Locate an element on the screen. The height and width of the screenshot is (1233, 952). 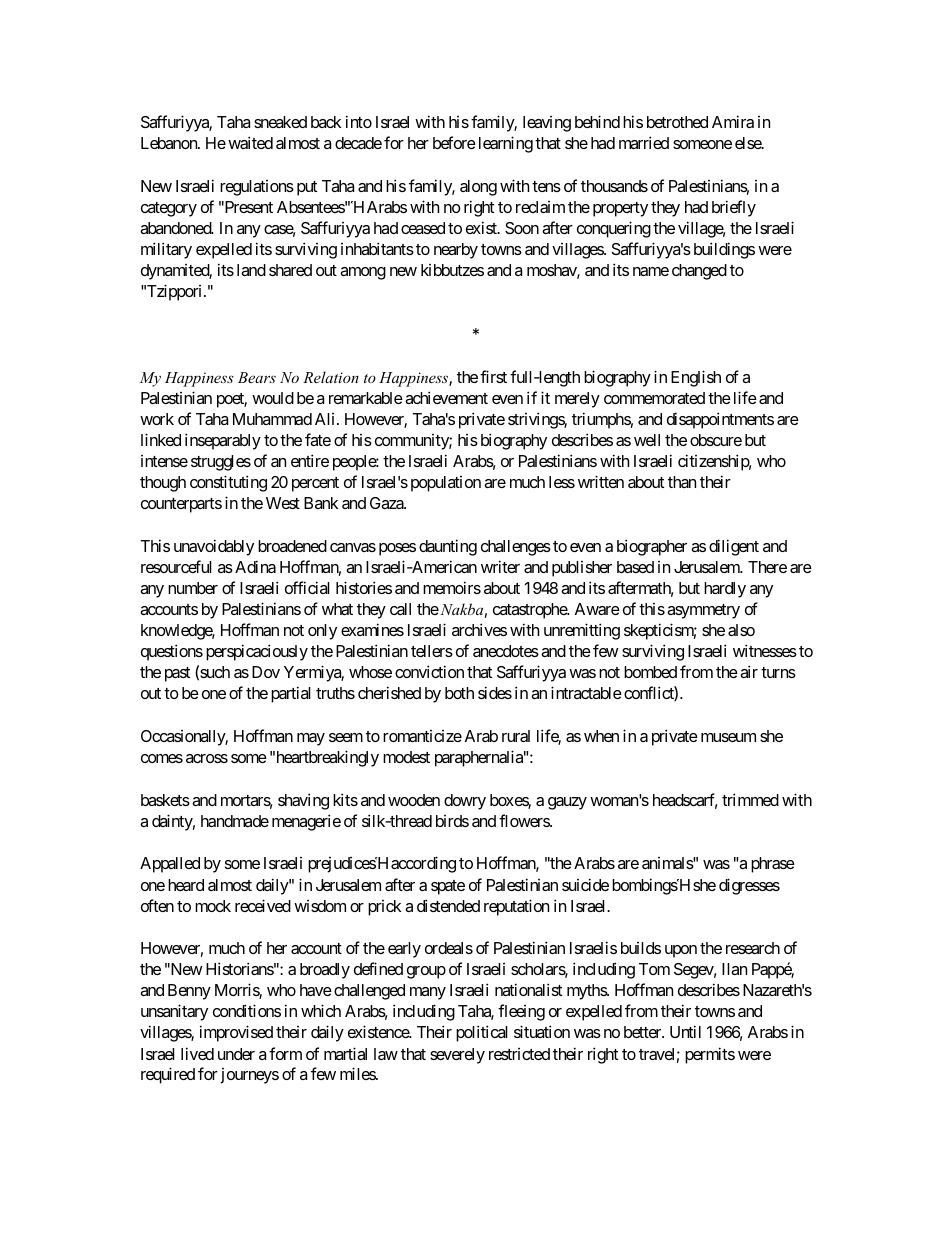
regulations is located at coordinates (257, 188).
